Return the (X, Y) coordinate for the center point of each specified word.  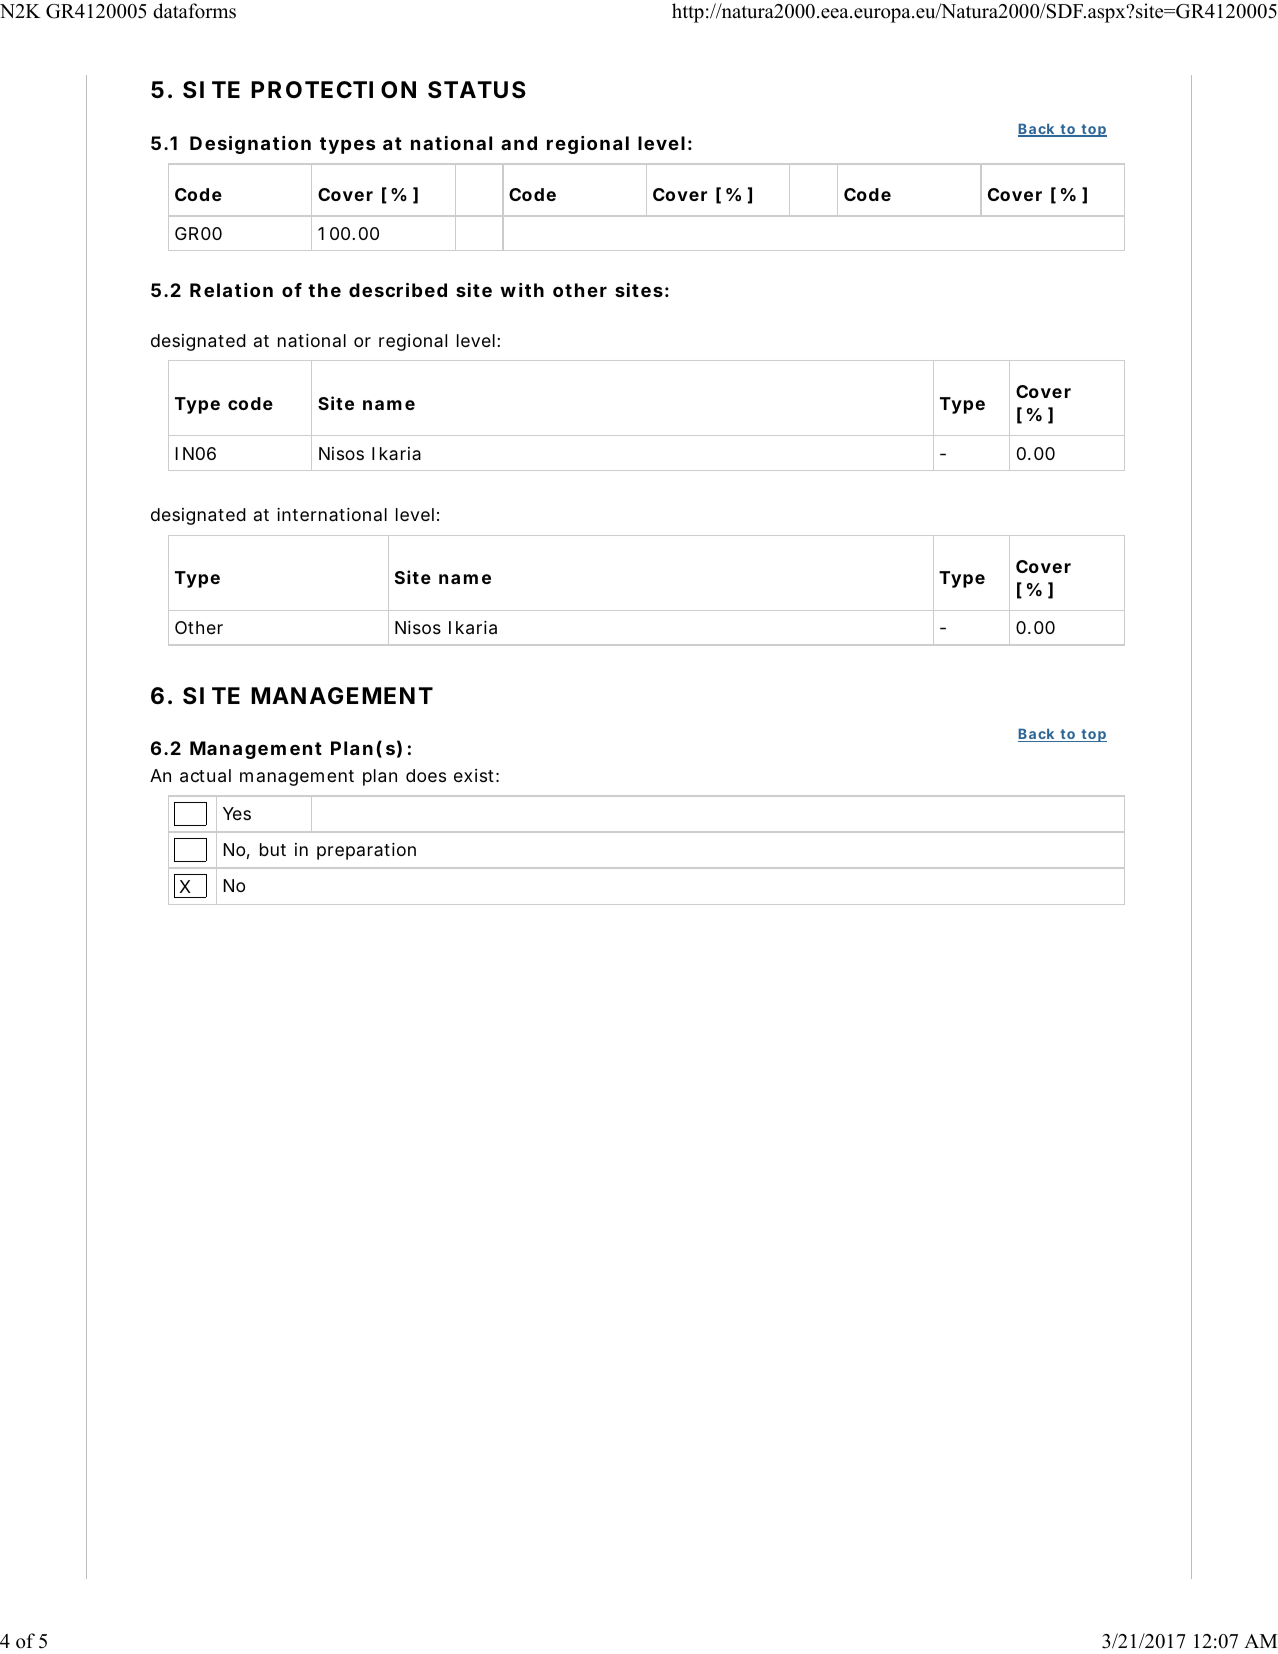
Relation (231, 290)
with (522, 290)
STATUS (477, 90)
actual (205, 776)
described (398, 290)
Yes (237, 813)
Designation (250, 145)
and (519, 143)
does (426, 775)
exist (476, 775)
